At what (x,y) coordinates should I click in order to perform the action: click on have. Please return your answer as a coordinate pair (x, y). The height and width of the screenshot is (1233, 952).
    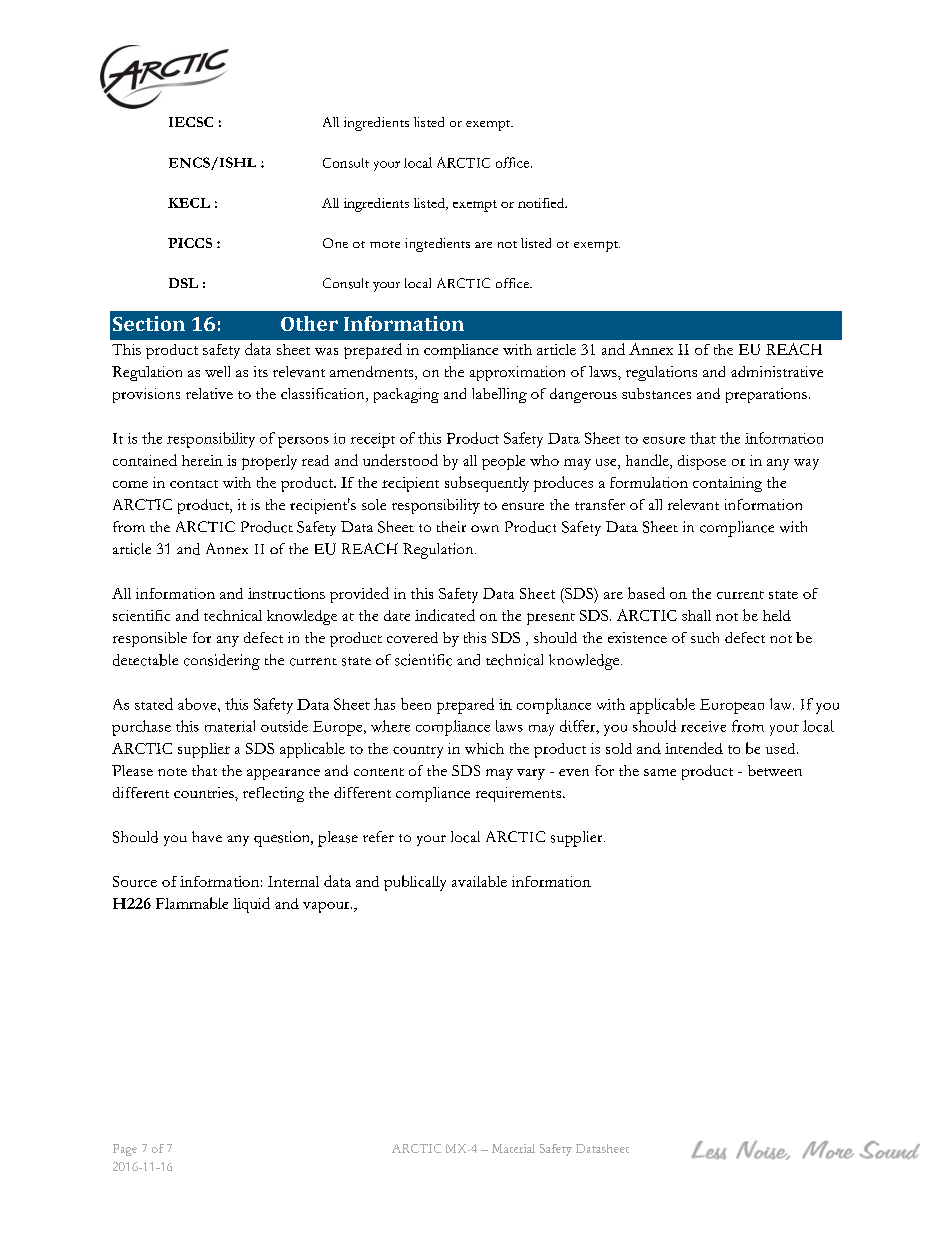
    Looking at the image, I should click on (207, 836).
